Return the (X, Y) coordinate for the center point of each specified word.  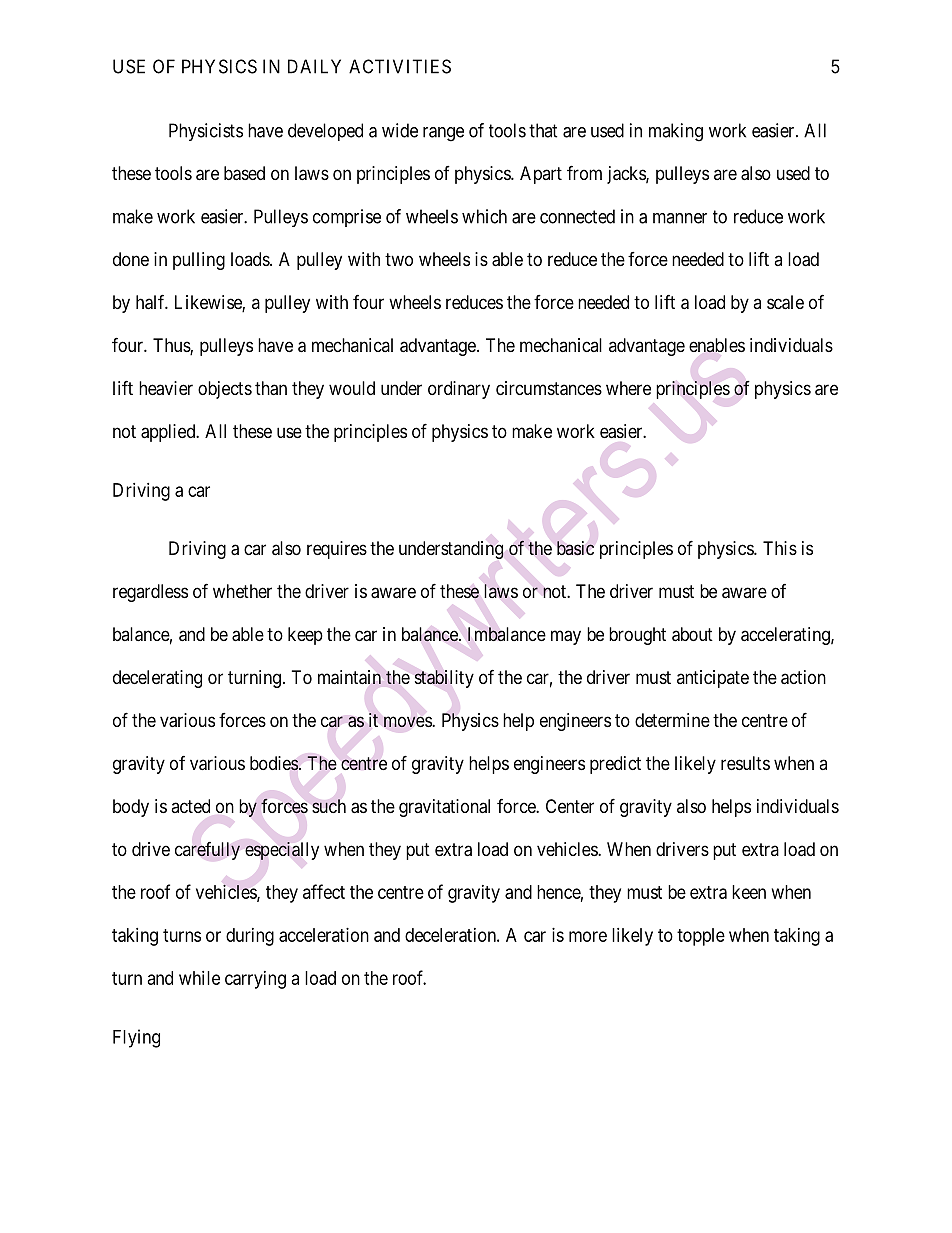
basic (575, 548)
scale (785, 302)
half (152, 302)
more (588, 936)
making (676, 132)
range (443, 134)
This (780, 548)
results (745, 763)
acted (190, 806)
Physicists (206, 132)
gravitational (444, 808)
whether (242, 591)
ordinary (459, 390)
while (199, 978)
